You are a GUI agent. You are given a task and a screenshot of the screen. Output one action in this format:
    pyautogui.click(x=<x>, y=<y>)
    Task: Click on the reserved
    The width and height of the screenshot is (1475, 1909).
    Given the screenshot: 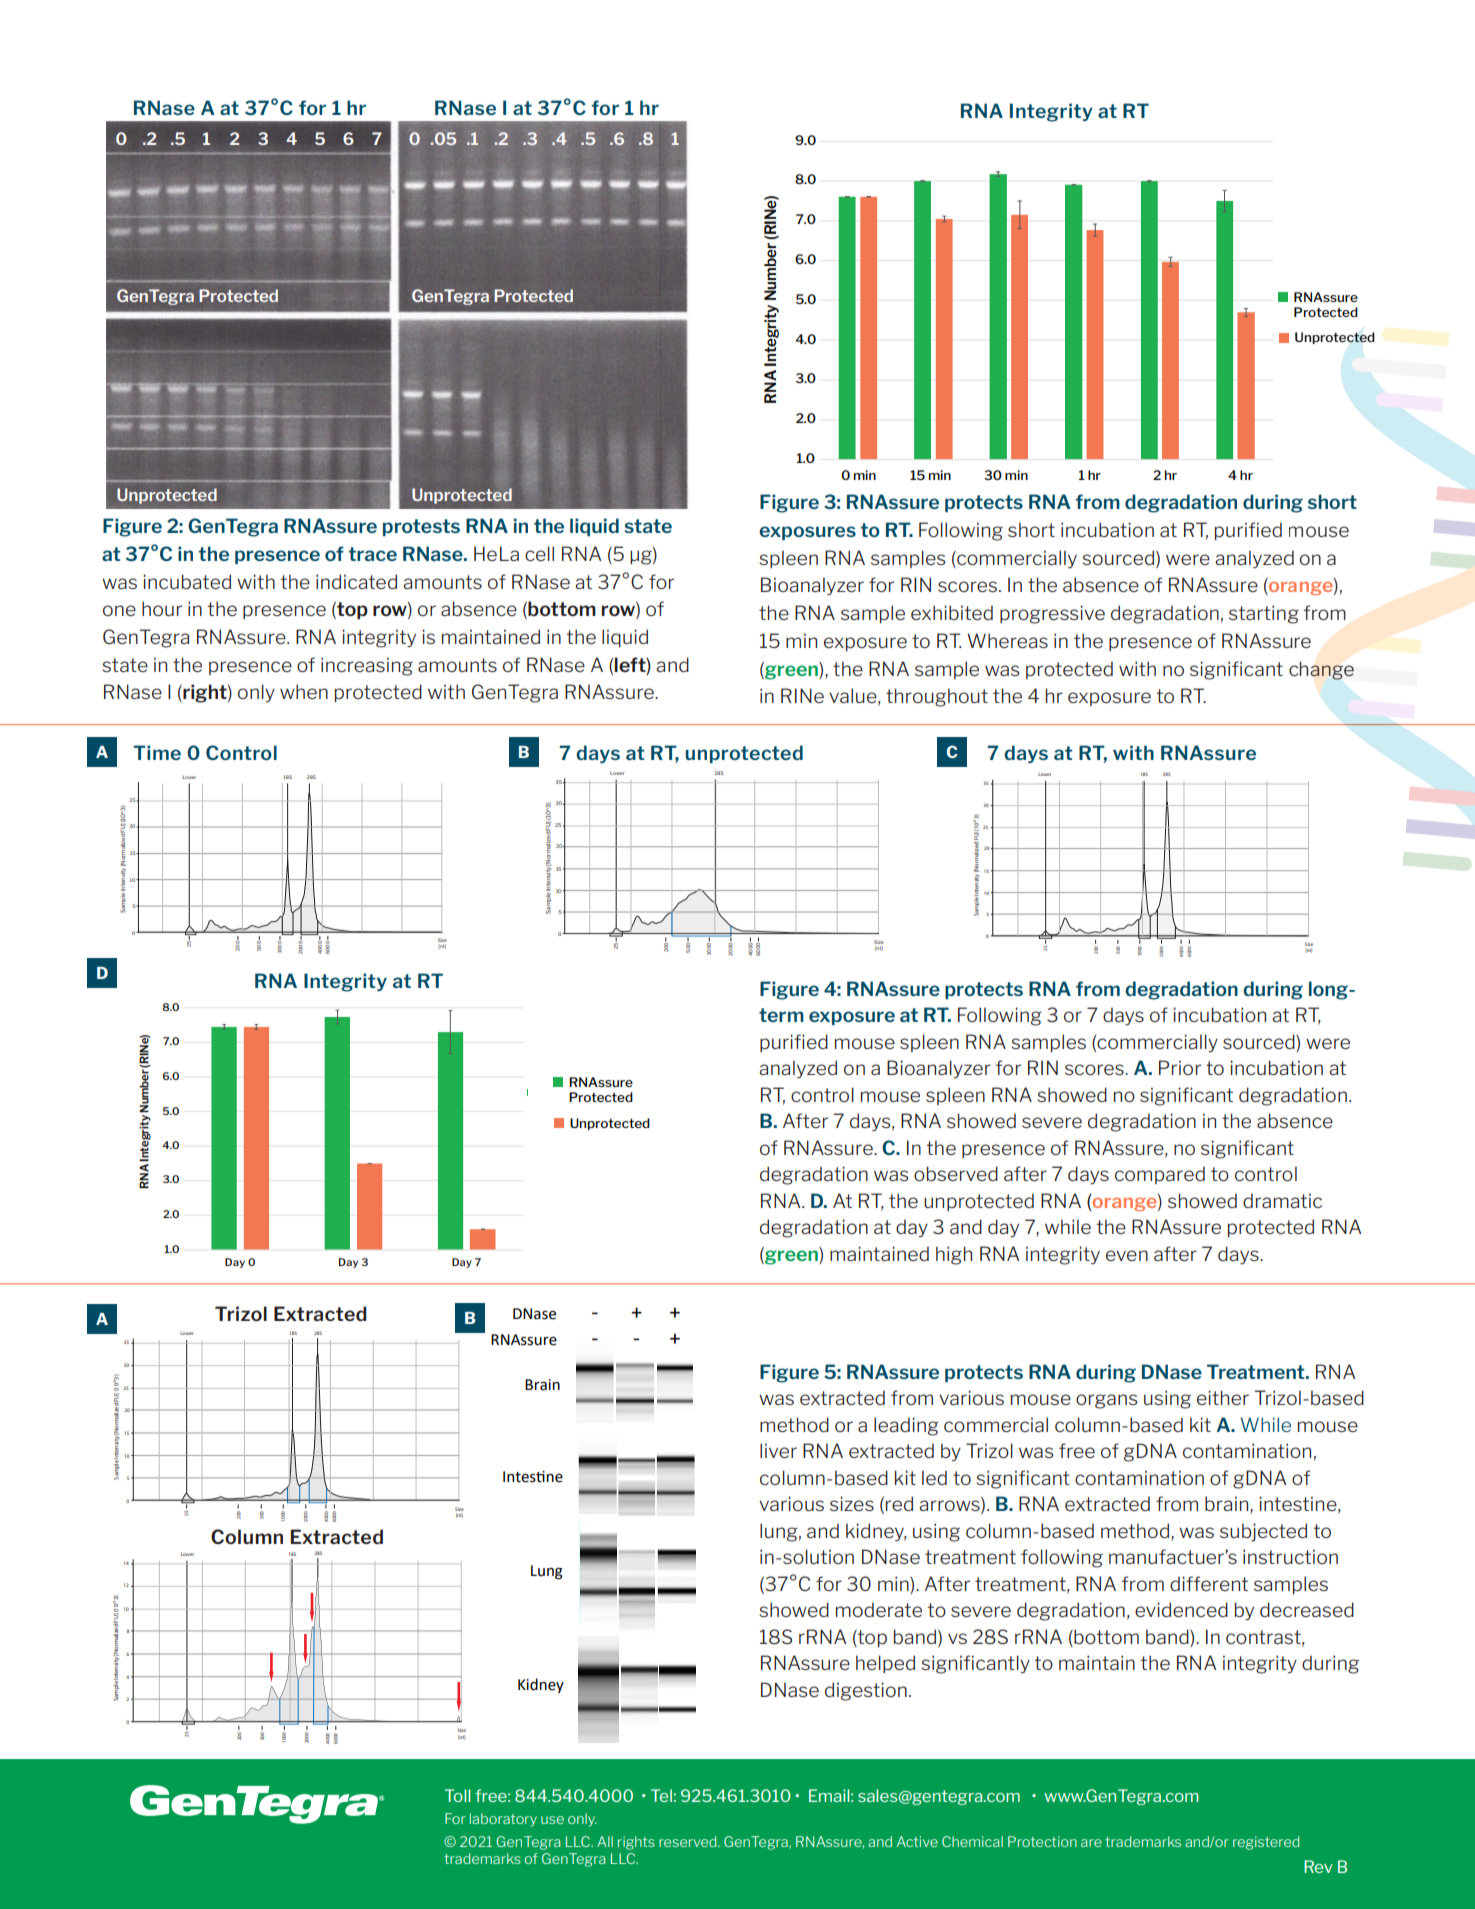 What is the action you would take?
    pyautogui.click(x=689, y=1841)
